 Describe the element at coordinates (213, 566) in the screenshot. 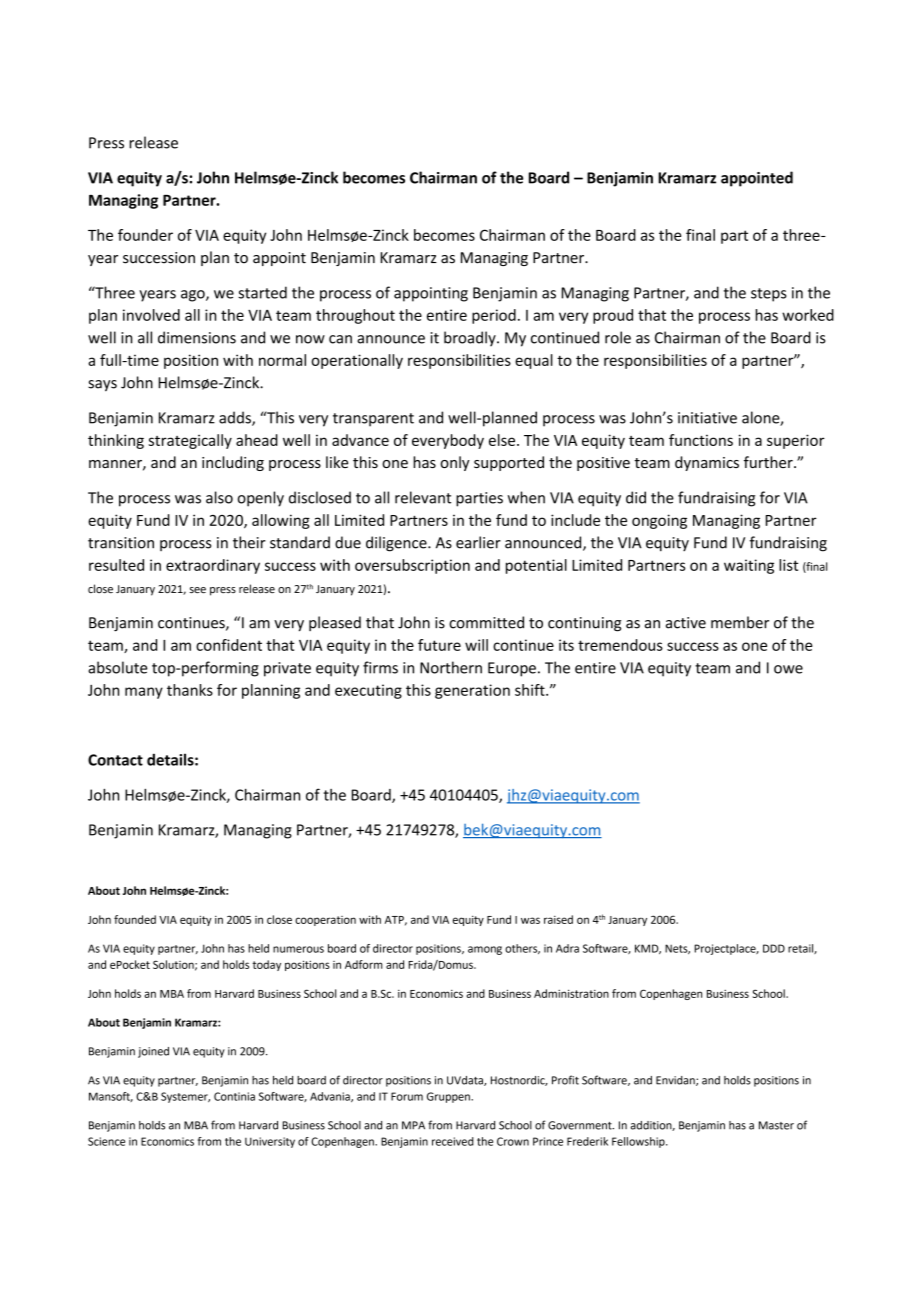

I see `extraordinary` at that location.
